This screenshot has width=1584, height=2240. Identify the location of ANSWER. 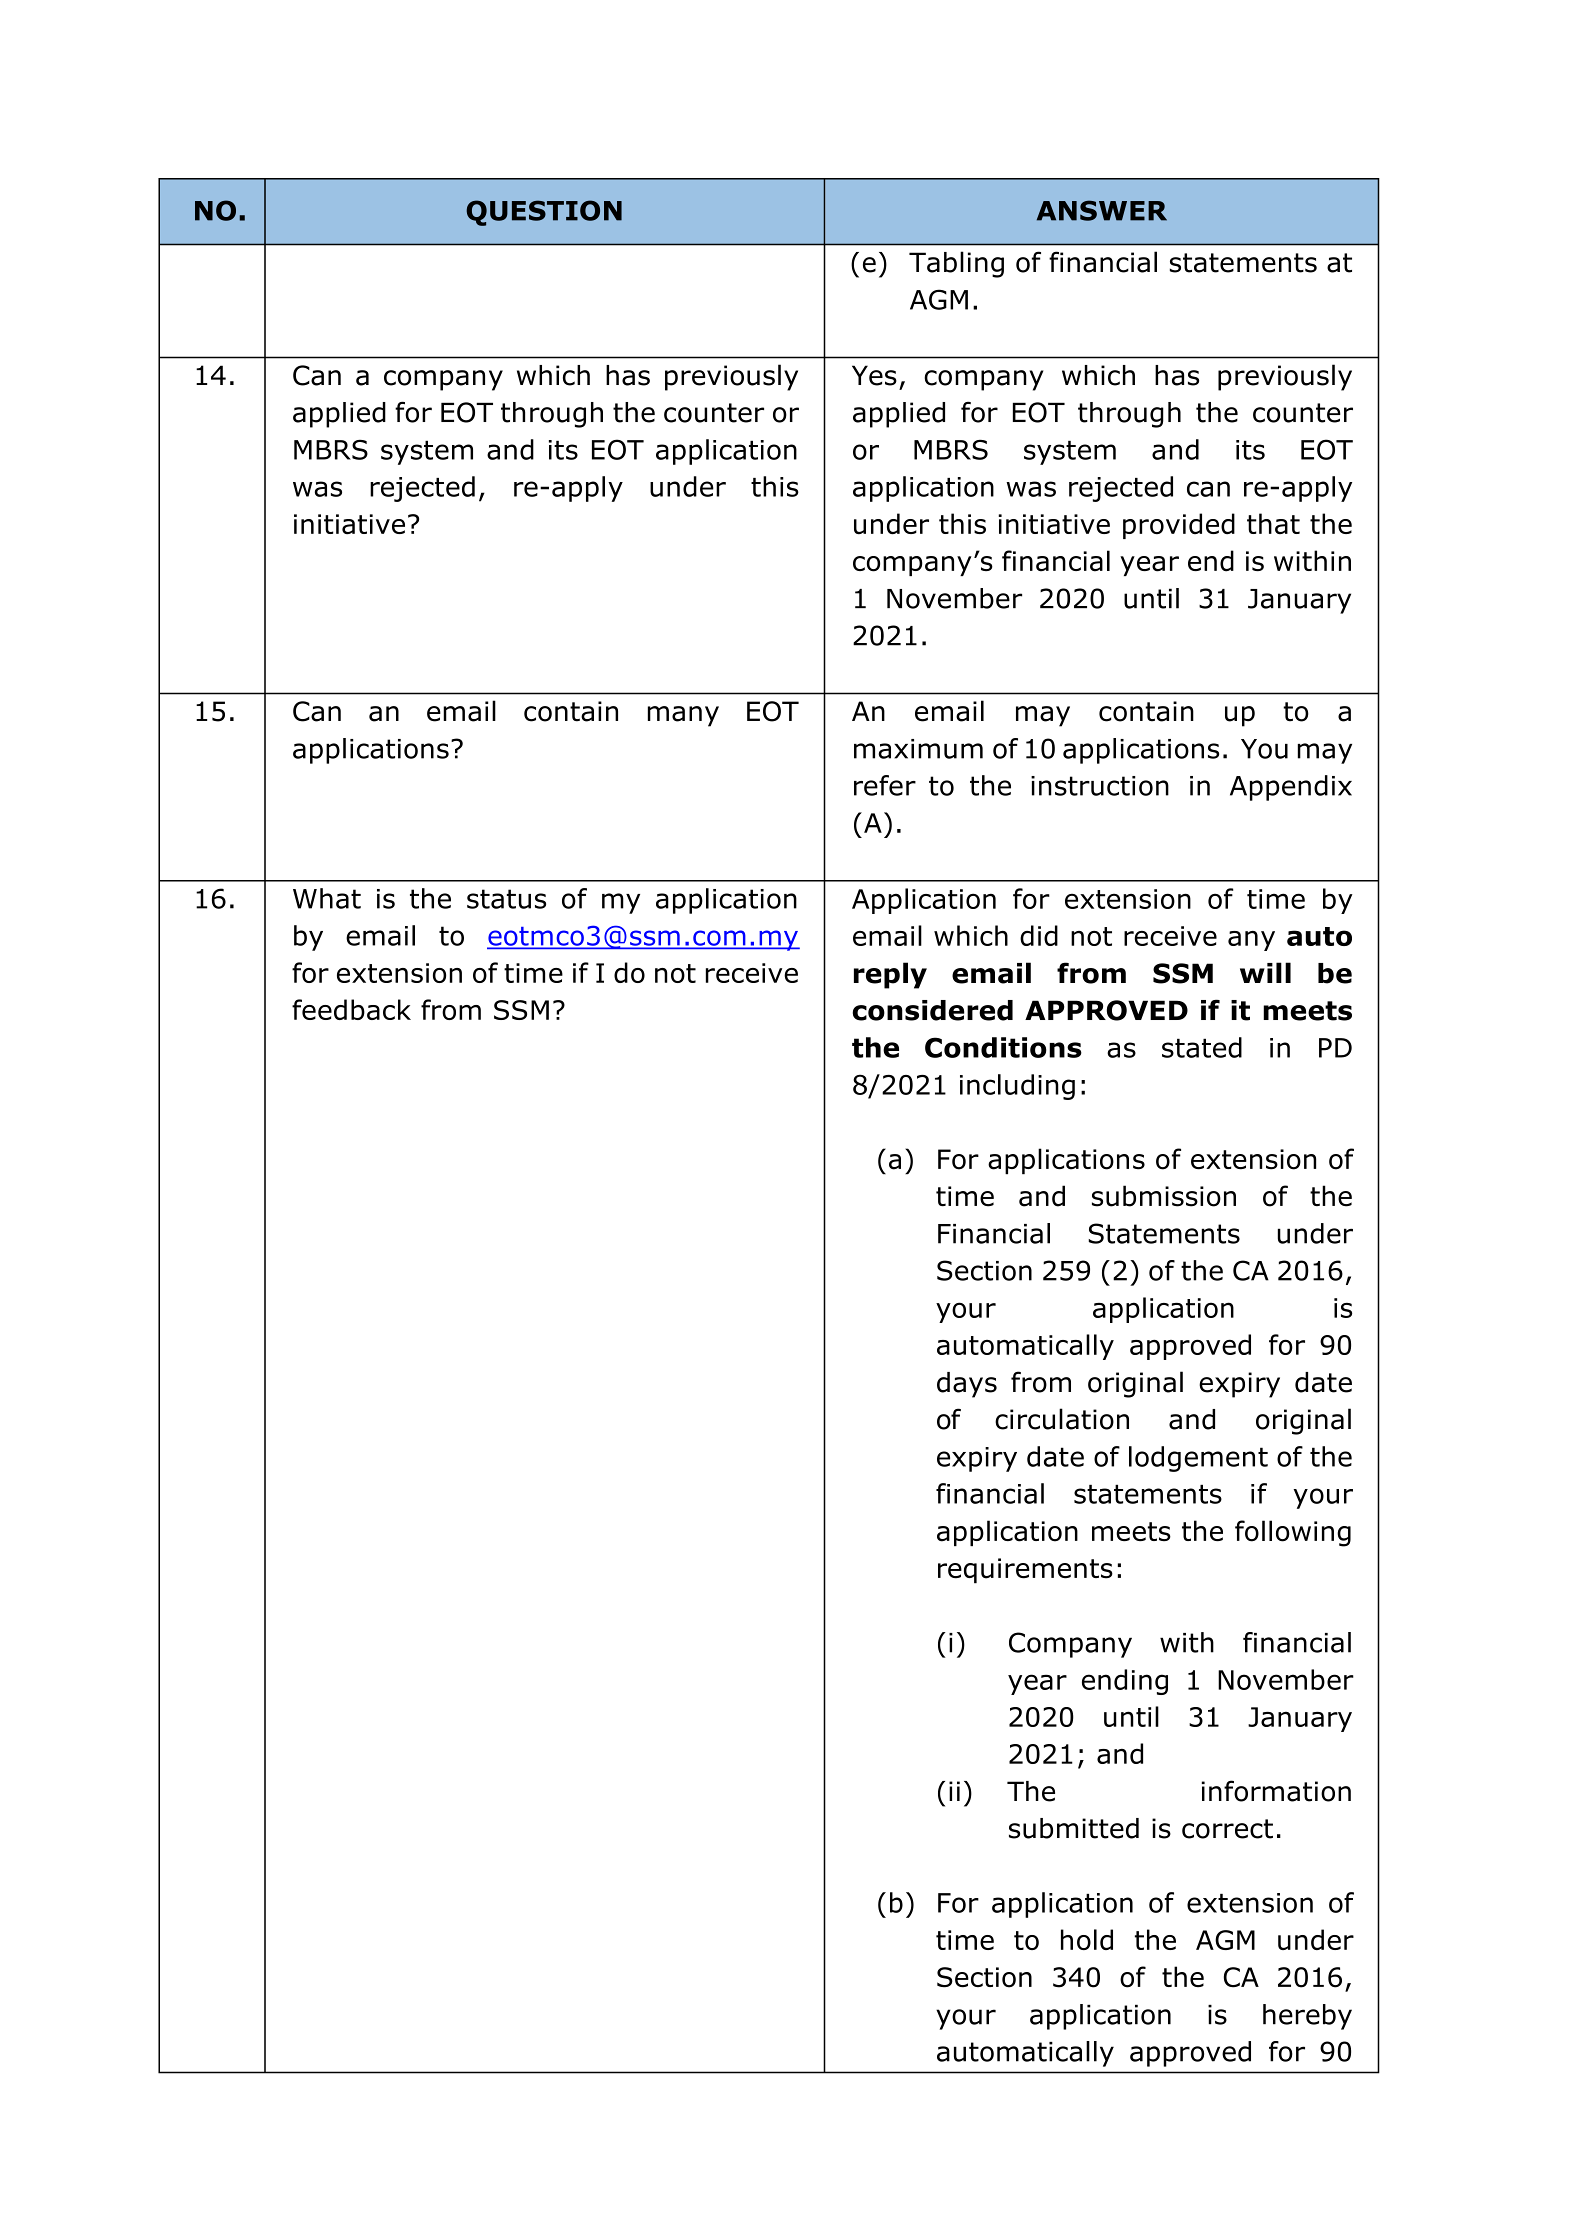
(1102, 210).
